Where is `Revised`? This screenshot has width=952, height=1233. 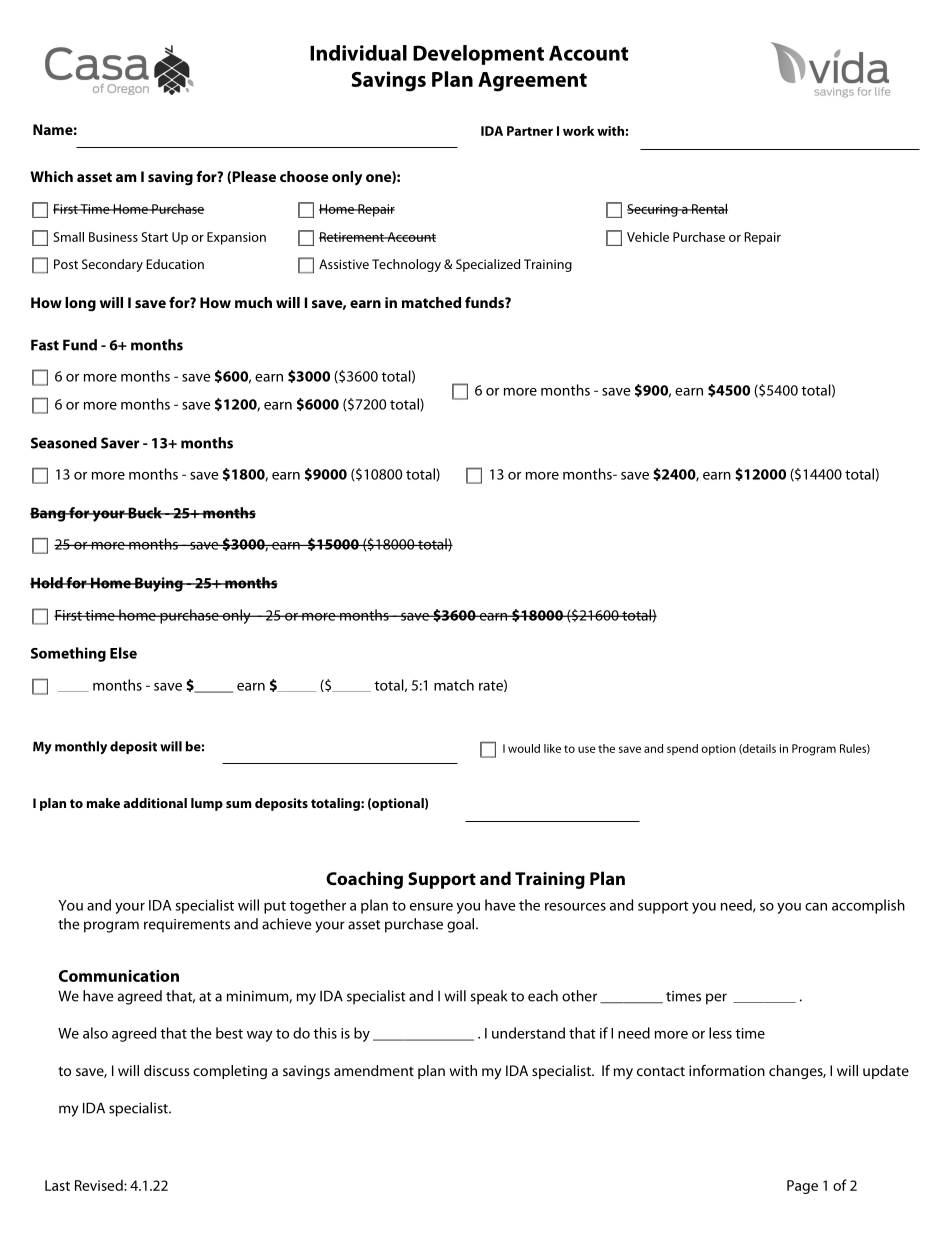
Revised is located at coordinates (100, 1185).
